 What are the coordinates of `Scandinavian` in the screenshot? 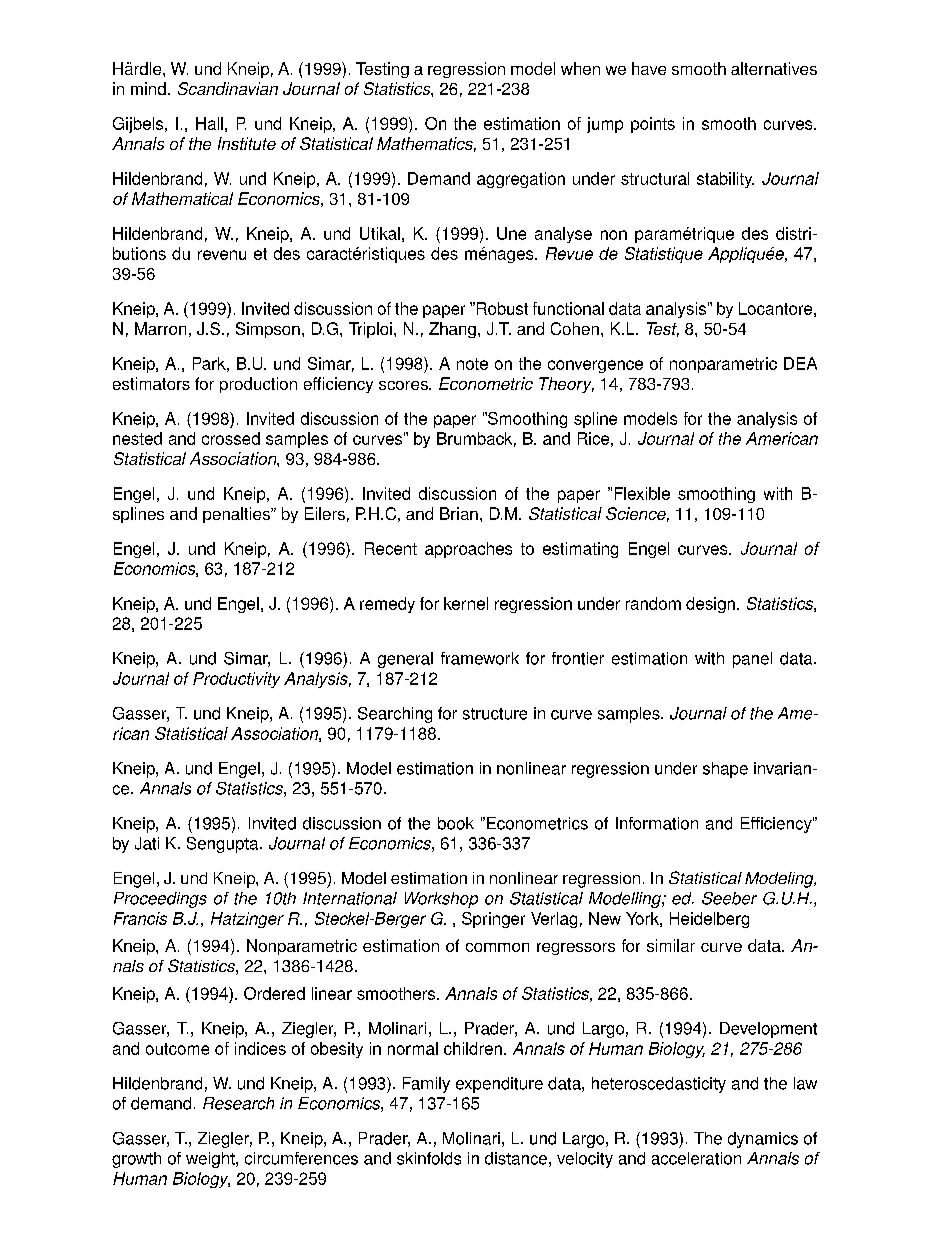 It's located at (228, 88).
